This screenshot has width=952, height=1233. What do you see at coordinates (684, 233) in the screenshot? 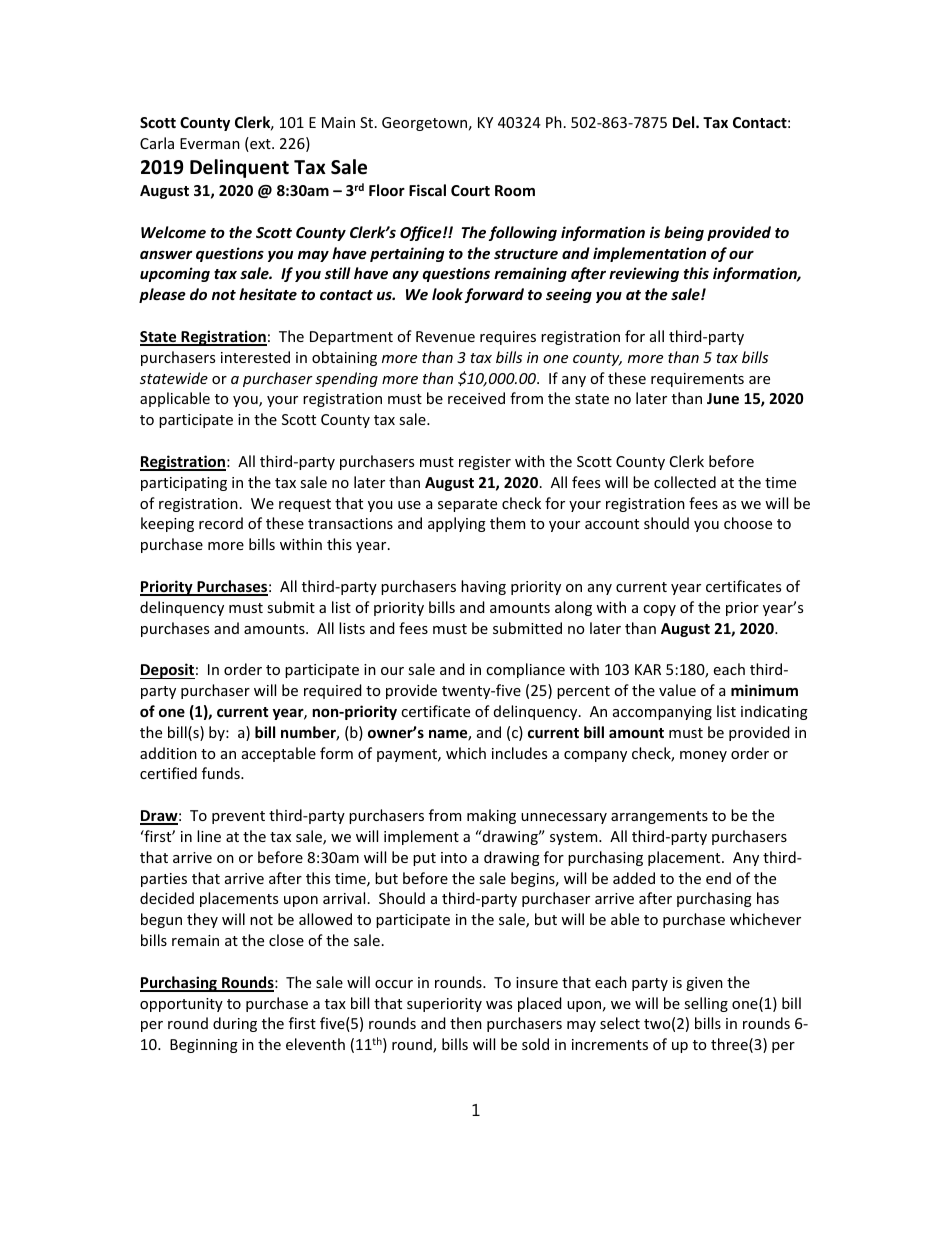
I see `being` at bounding box center [684, 233].
